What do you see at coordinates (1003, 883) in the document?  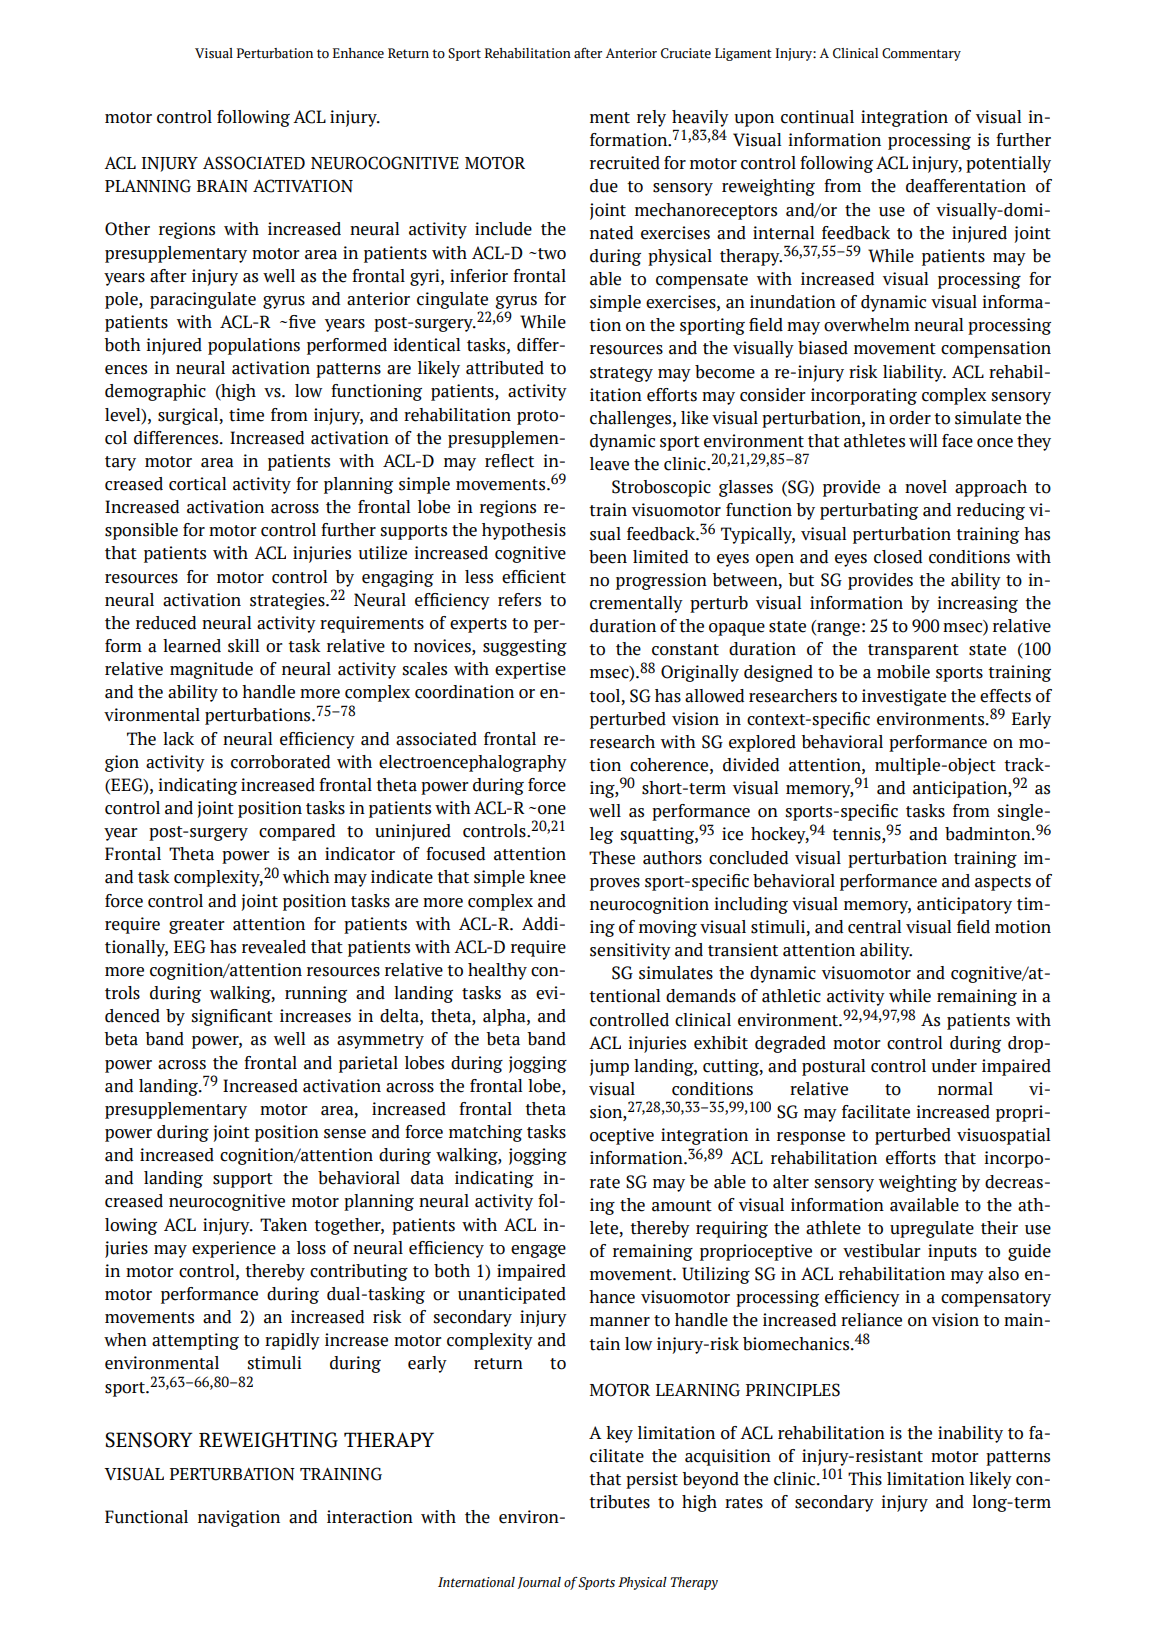 I see `aspects` at bounding box center [1003, 883].
